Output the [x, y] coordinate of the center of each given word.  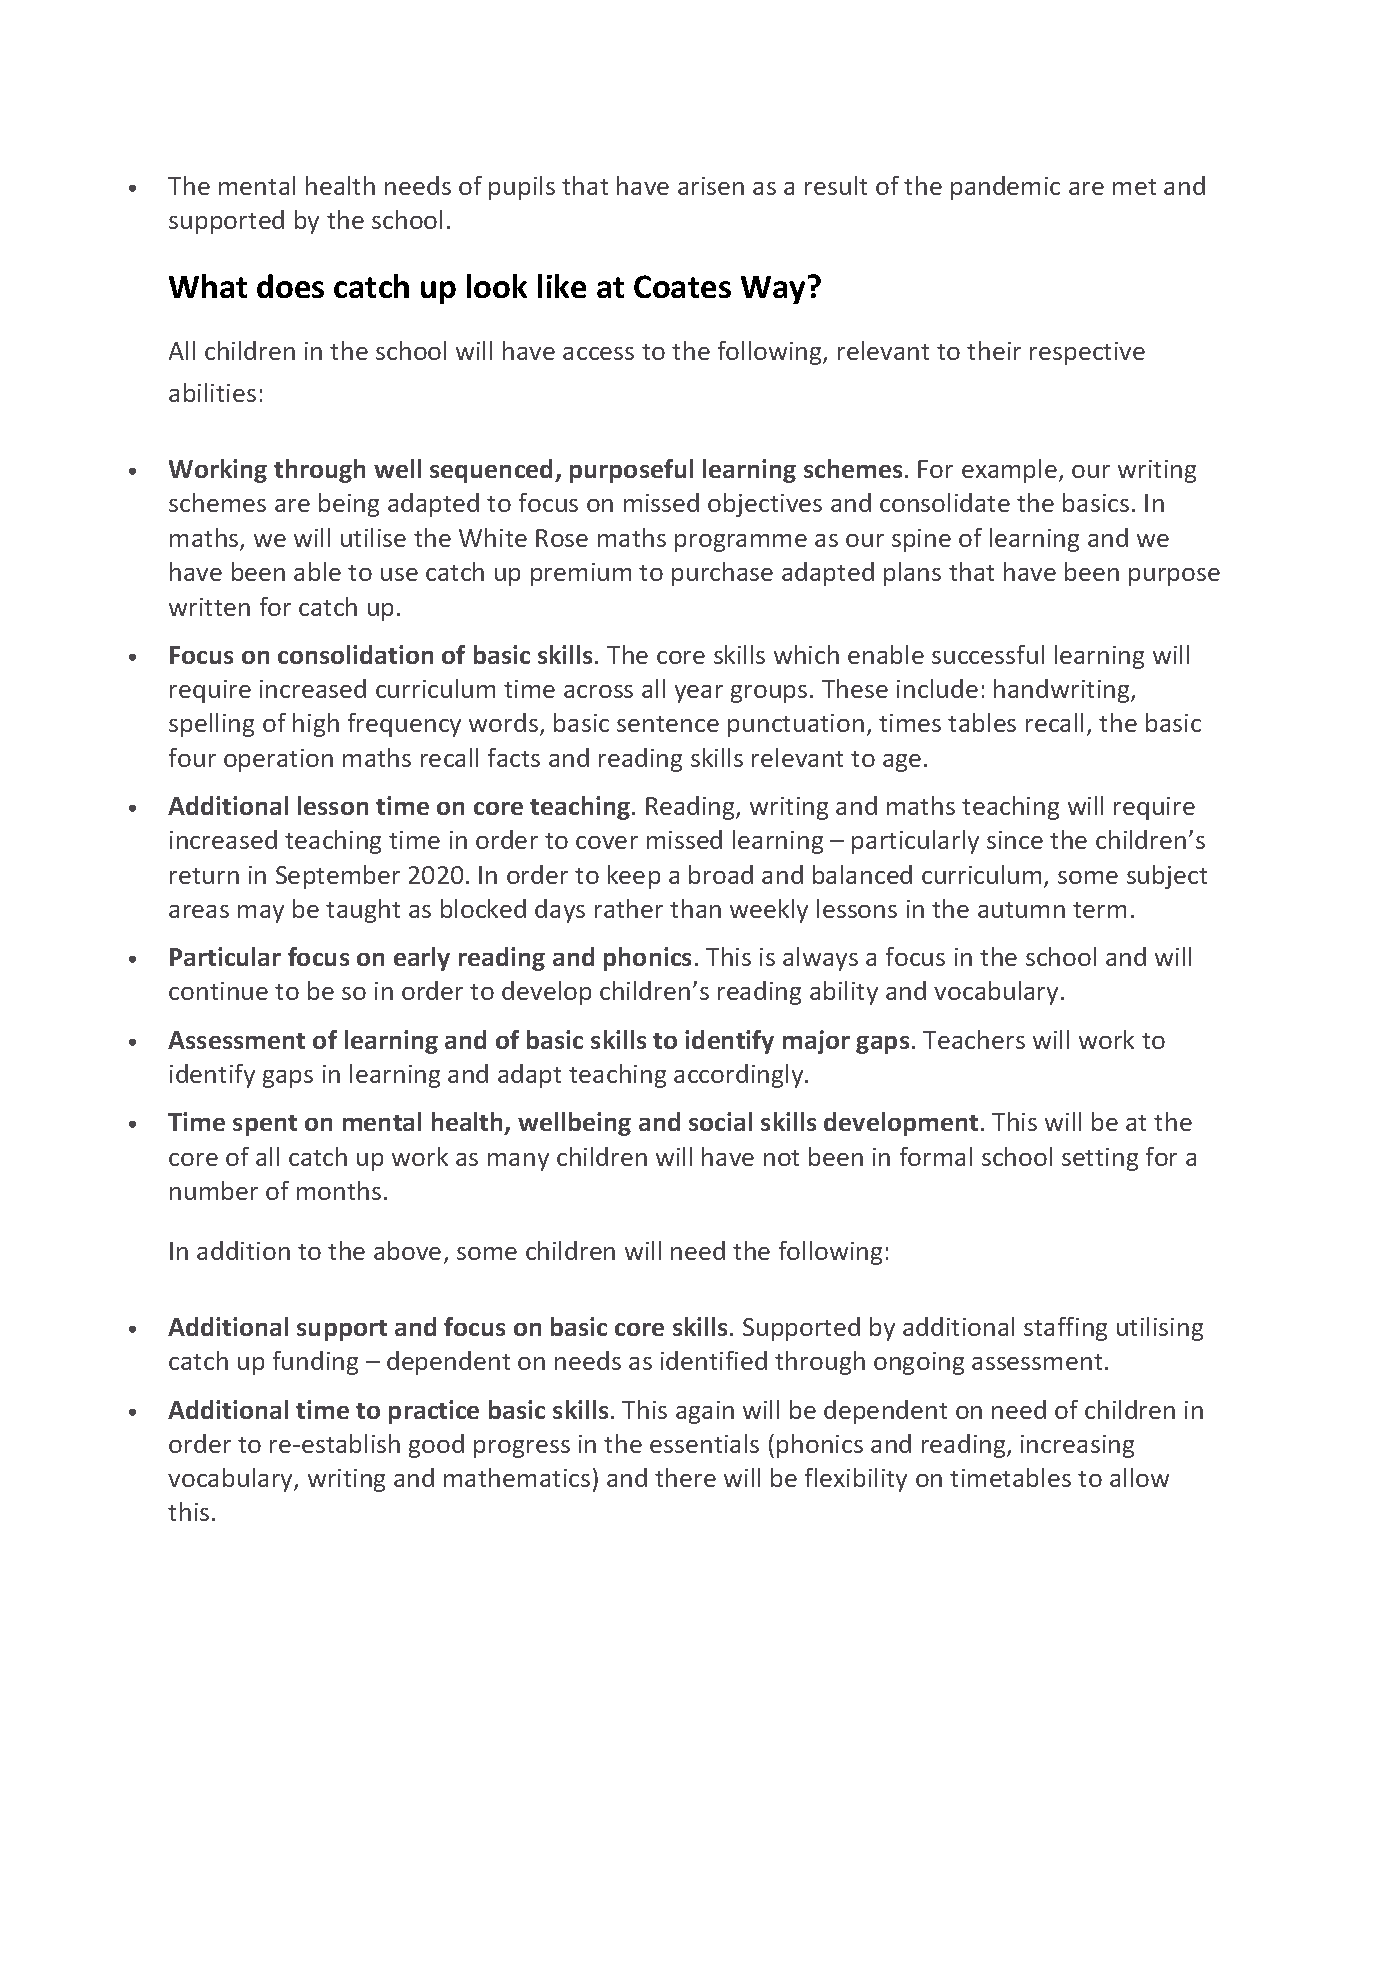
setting [1100, 1159]
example [1009, 471]
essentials [704, 1443]
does [290, 286]
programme [741, 543]
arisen [711, 186]
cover [607, 842]
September [338, 877]
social [720, 1121]
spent [265, 1125]
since [1015, 840]
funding [315, 1363]
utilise [373, 537]
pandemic [1005, 188]
